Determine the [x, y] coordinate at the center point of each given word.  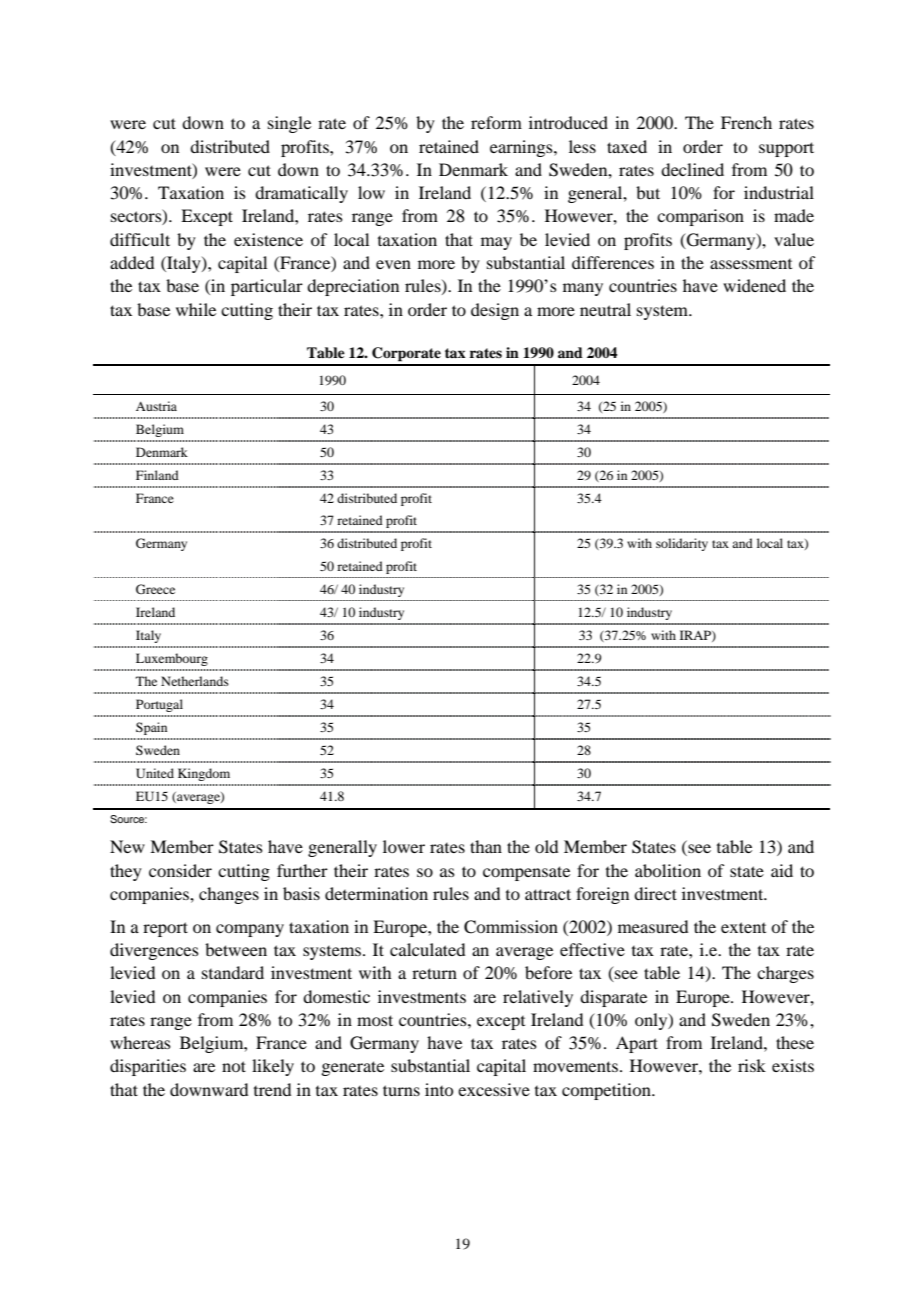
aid [782, 870]
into [439, 1089]
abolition [668, 870]
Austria [156, 406]
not [234, 1066]
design [495, 311]
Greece [155, 589]
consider [180, 870]
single [289, 124]
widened [754, 285]
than [486, 846]
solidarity [682, 544]
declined [692, 169]
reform [496, 122]
